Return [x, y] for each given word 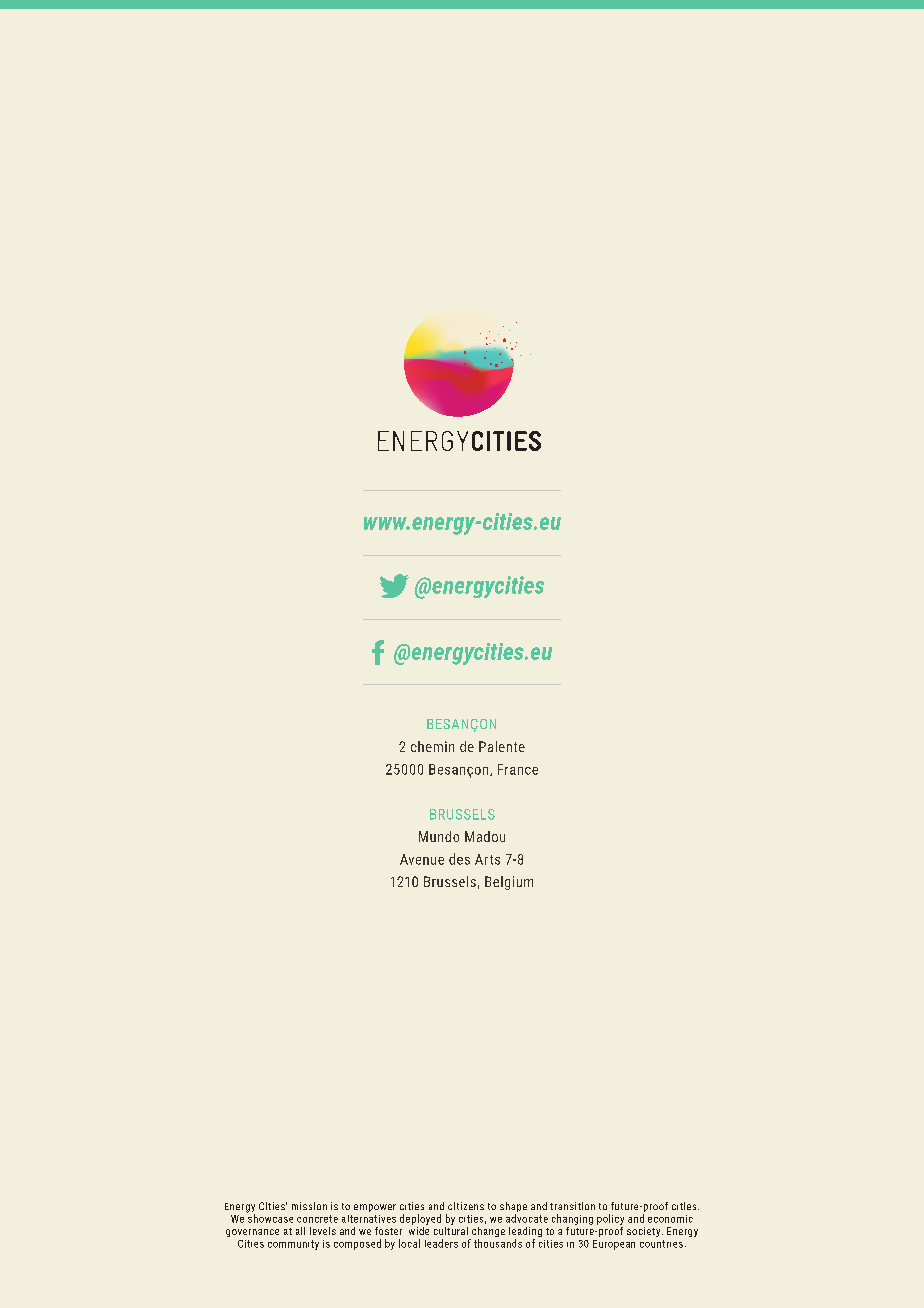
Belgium [509, 883]
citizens [466, 1206]
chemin [432, 746]
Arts [487, 859]
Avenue [422, 859]
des [459, 859]
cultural [451, 1229]
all [300, 1231]
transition [572, 1206]
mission [309, 1206]
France [518, 769]
